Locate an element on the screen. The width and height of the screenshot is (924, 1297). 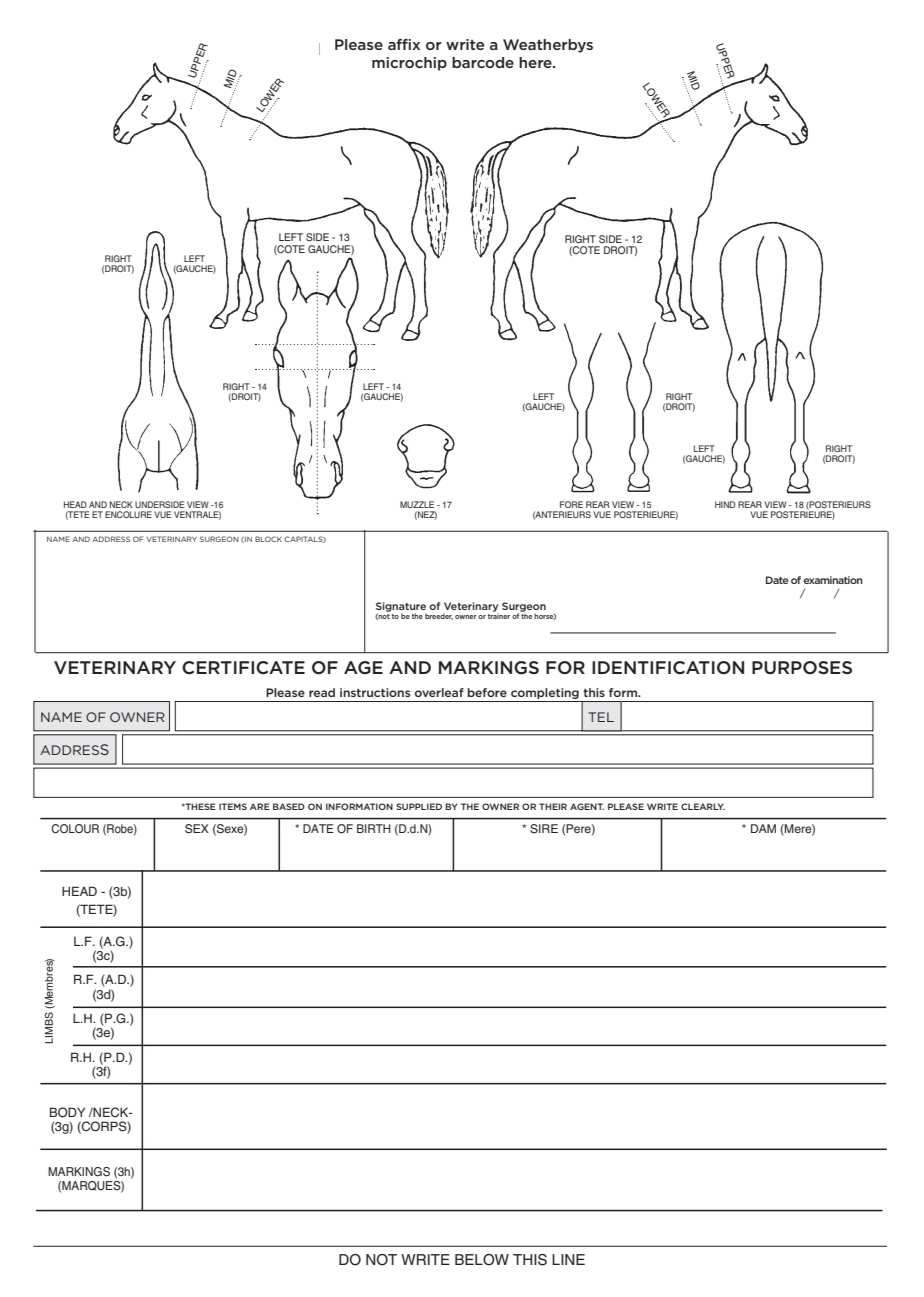
LINE is located at coordinates (568, 1259).
